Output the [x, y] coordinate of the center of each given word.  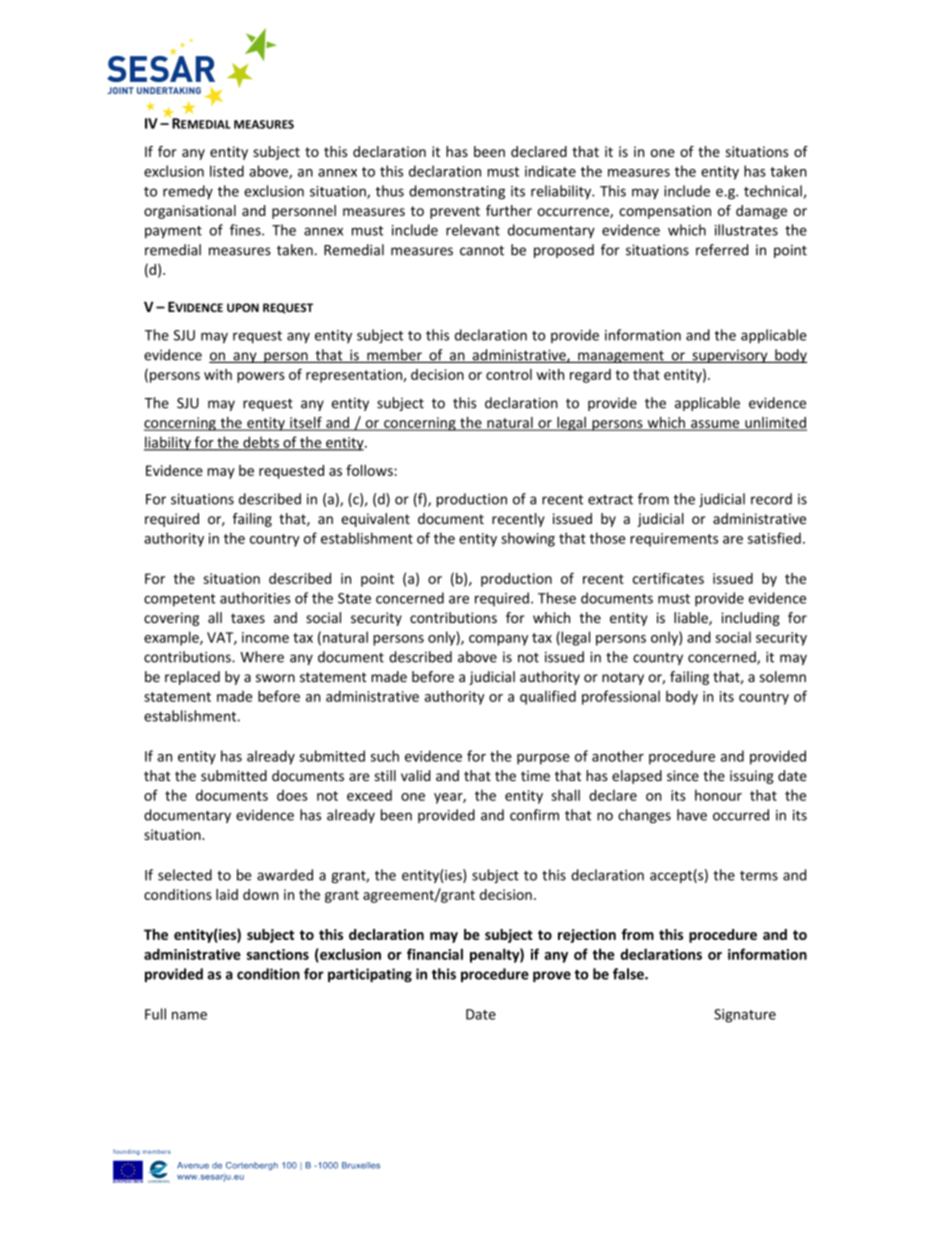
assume [715, 425]
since [683, 776]
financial [435, 954]
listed [227, 171]
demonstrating [457, 192]
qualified [548, 697]
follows [370, 470]
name [189, 1015]
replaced [192, 678]
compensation [665, 212]
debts [261, 443]
